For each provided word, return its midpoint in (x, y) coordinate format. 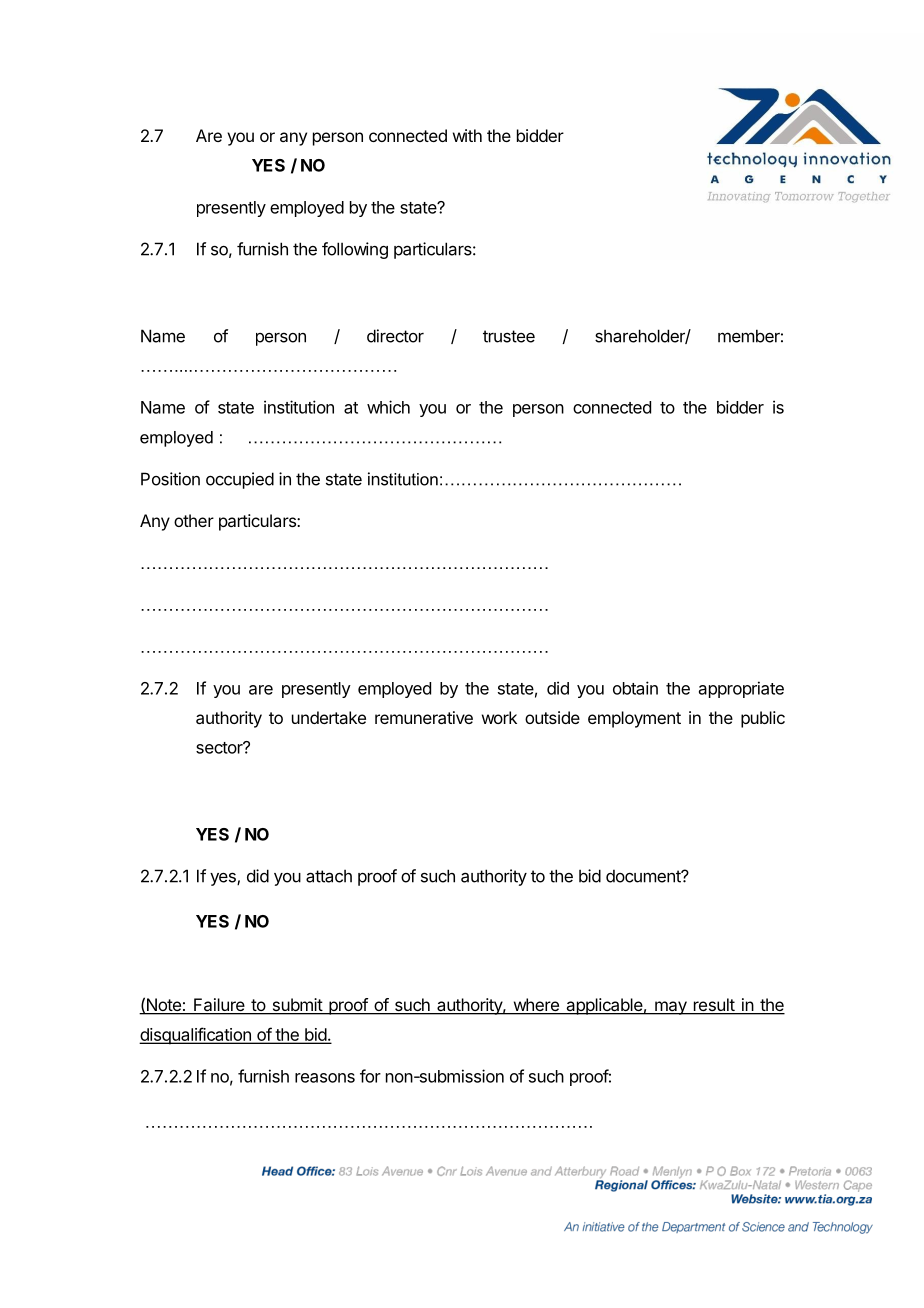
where (536, 1006)
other (194, 520)
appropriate (741, 689)
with (467, 135)
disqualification (196, 1036)
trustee (509, 336)
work (499, 717)
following (355, 250)
